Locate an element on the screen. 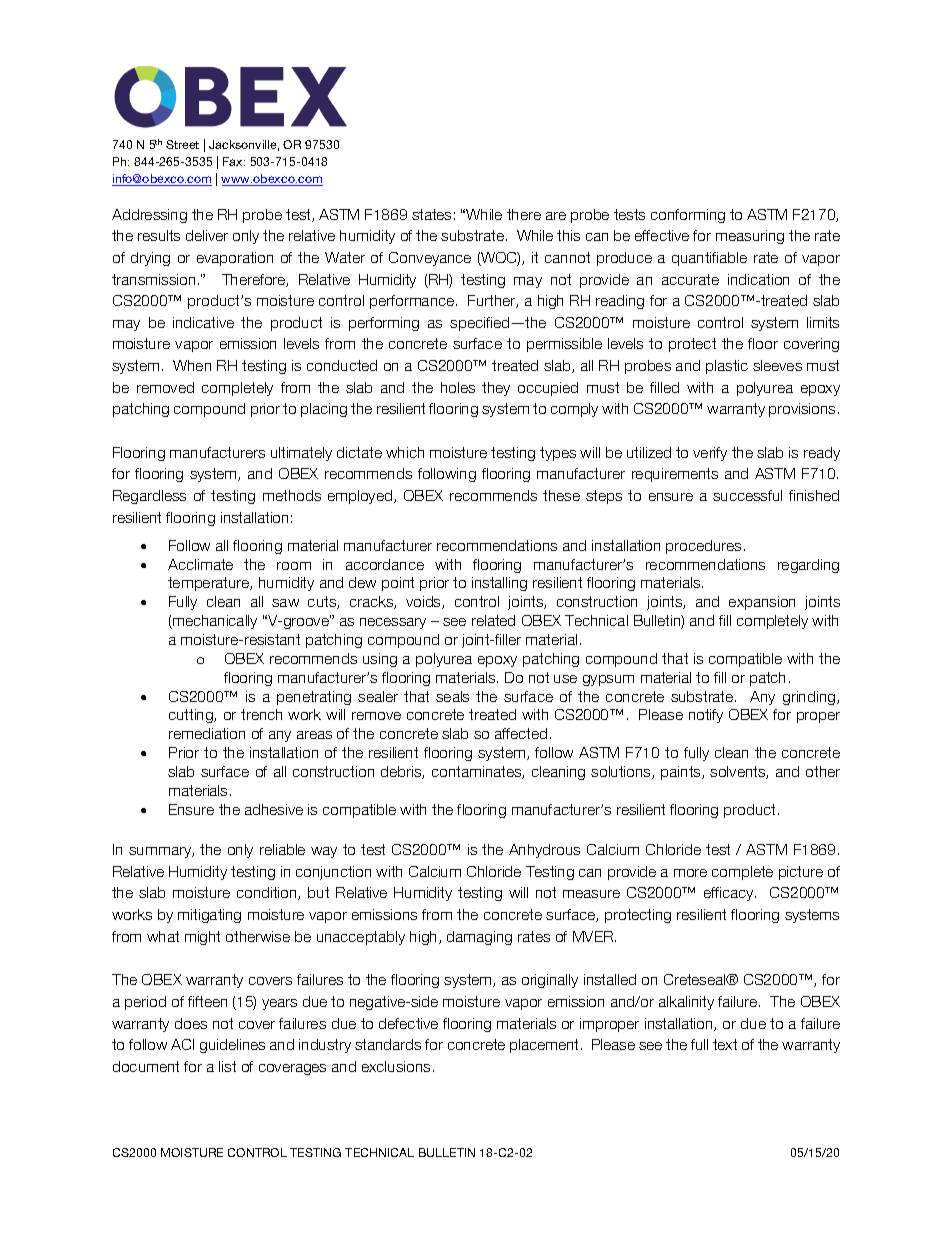 This screenshot has width=952, height=1233. text is located at coordinates (725, 1044).
